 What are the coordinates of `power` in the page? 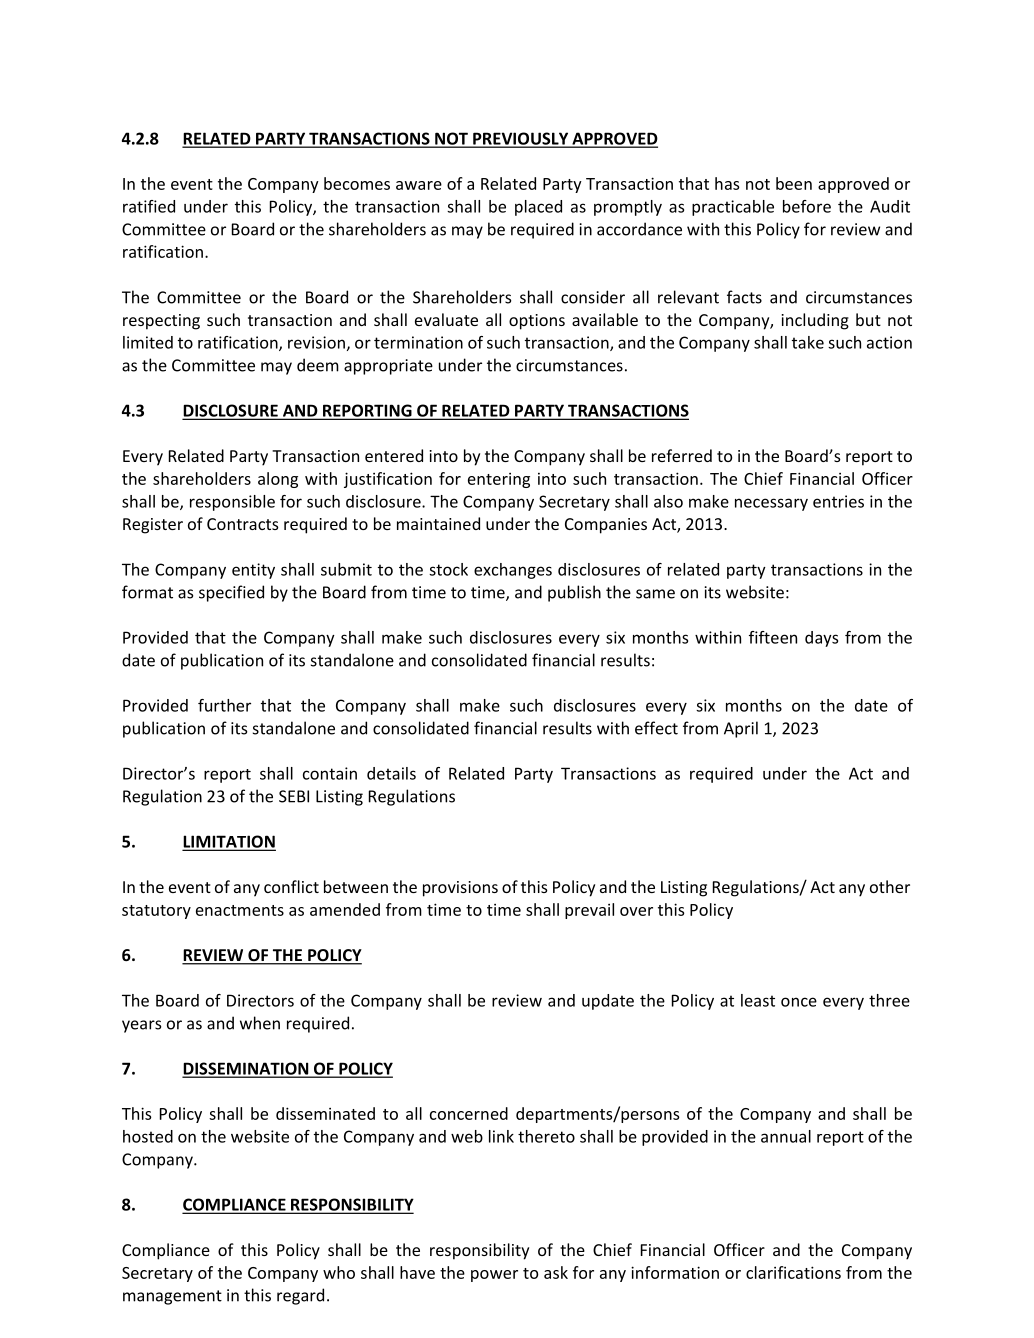 It's located at (494, 1276).
